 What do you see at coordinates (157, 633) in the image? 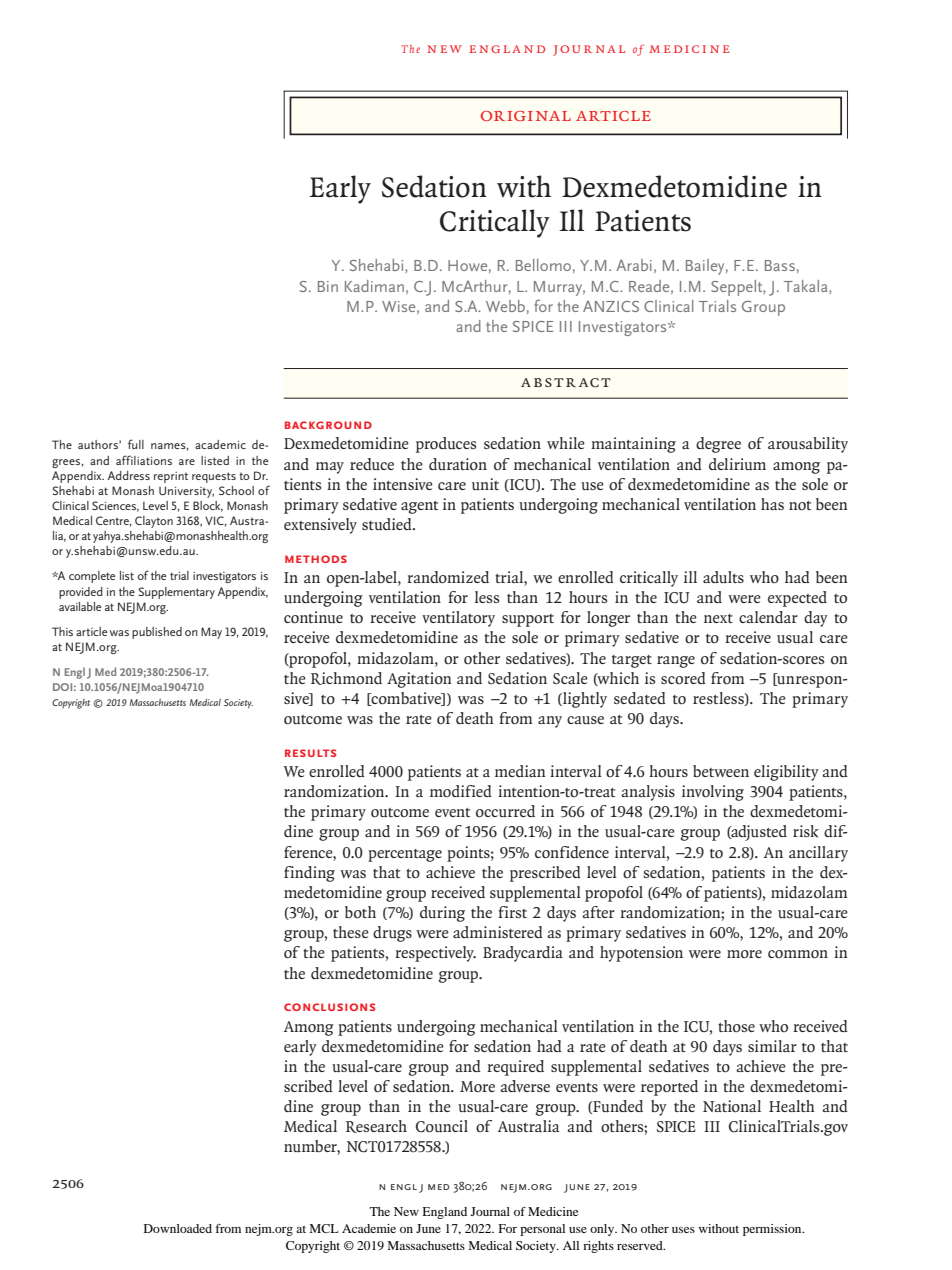
I see `published` at bounding box center [157, 633].
